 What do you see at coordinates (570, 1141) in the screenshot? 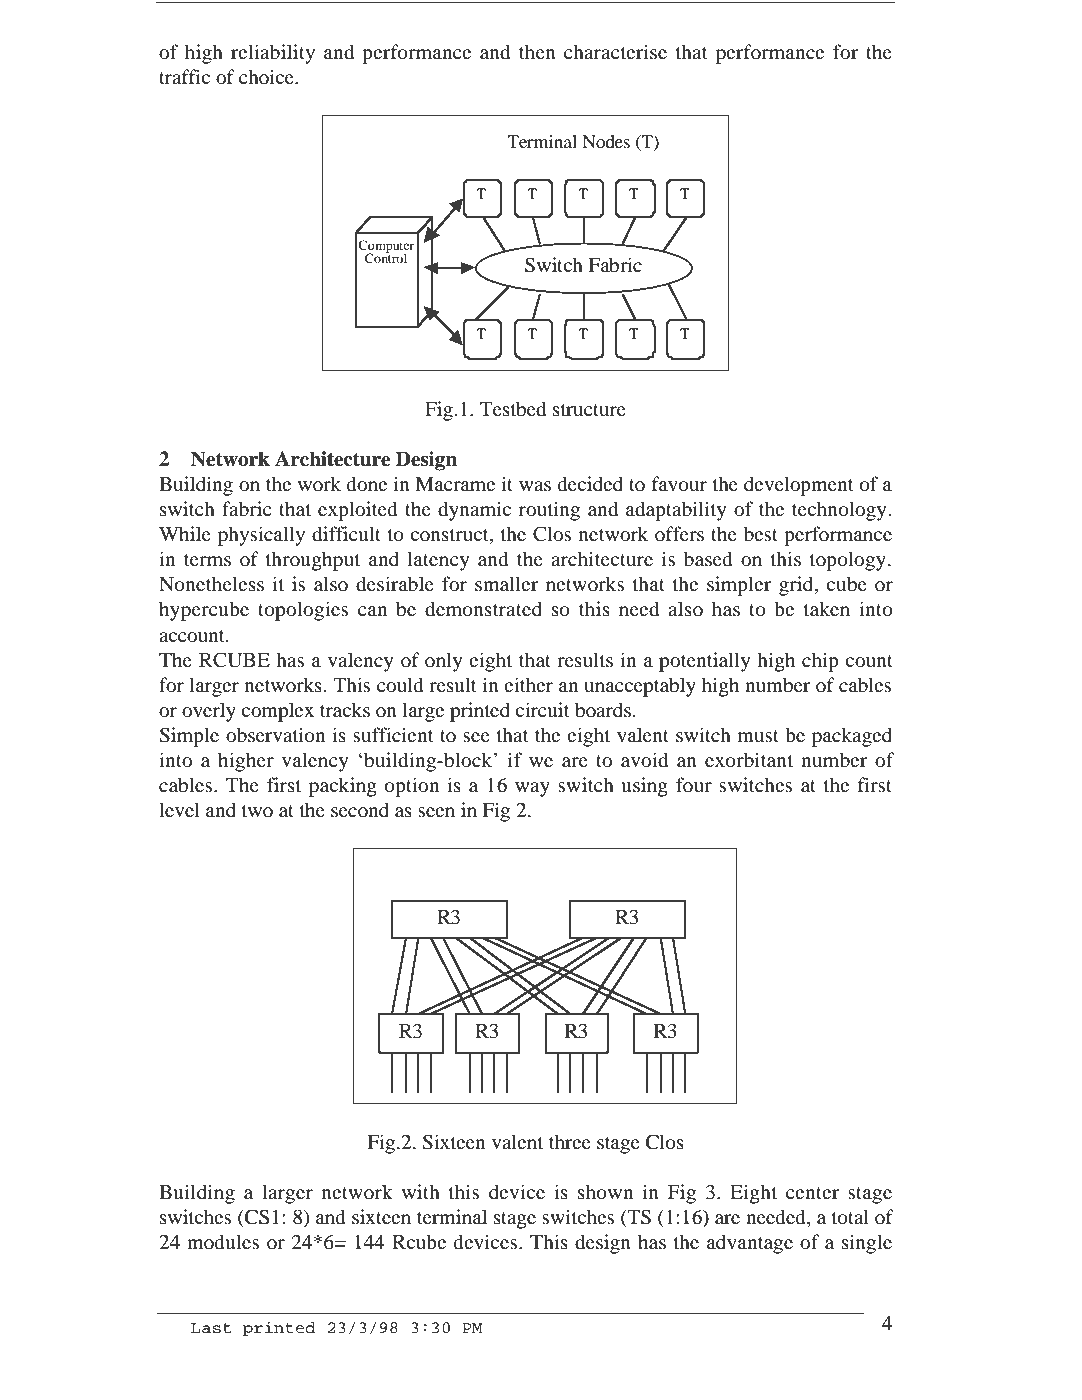
I see `three` at bounding box center [570, 1141].
